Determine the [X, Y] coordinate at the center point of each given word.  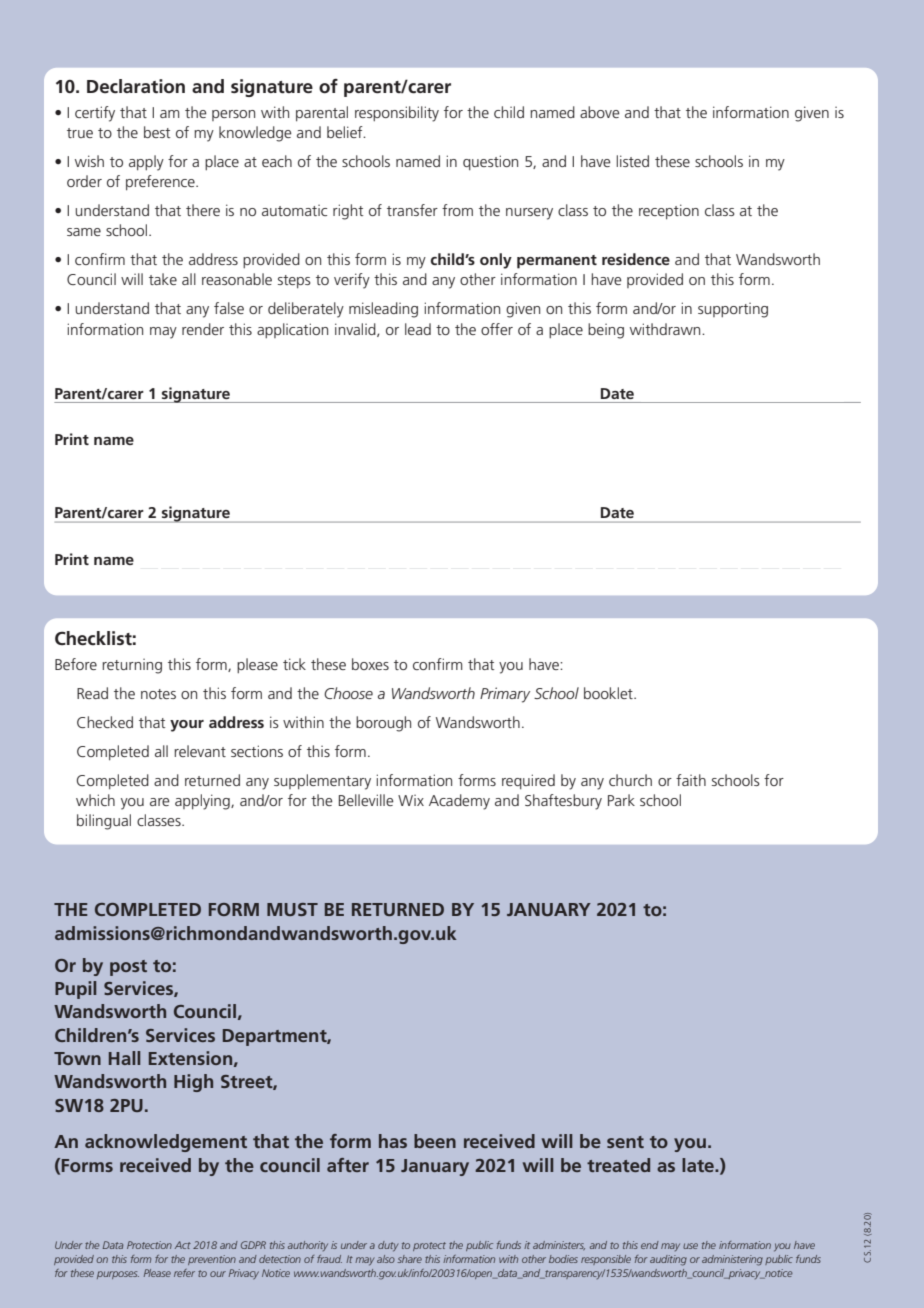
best [157, 132]
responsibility [397, 114]
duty [388, 1246]
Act [183, 1245]
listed [632, 161]
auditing [668, 1260]
